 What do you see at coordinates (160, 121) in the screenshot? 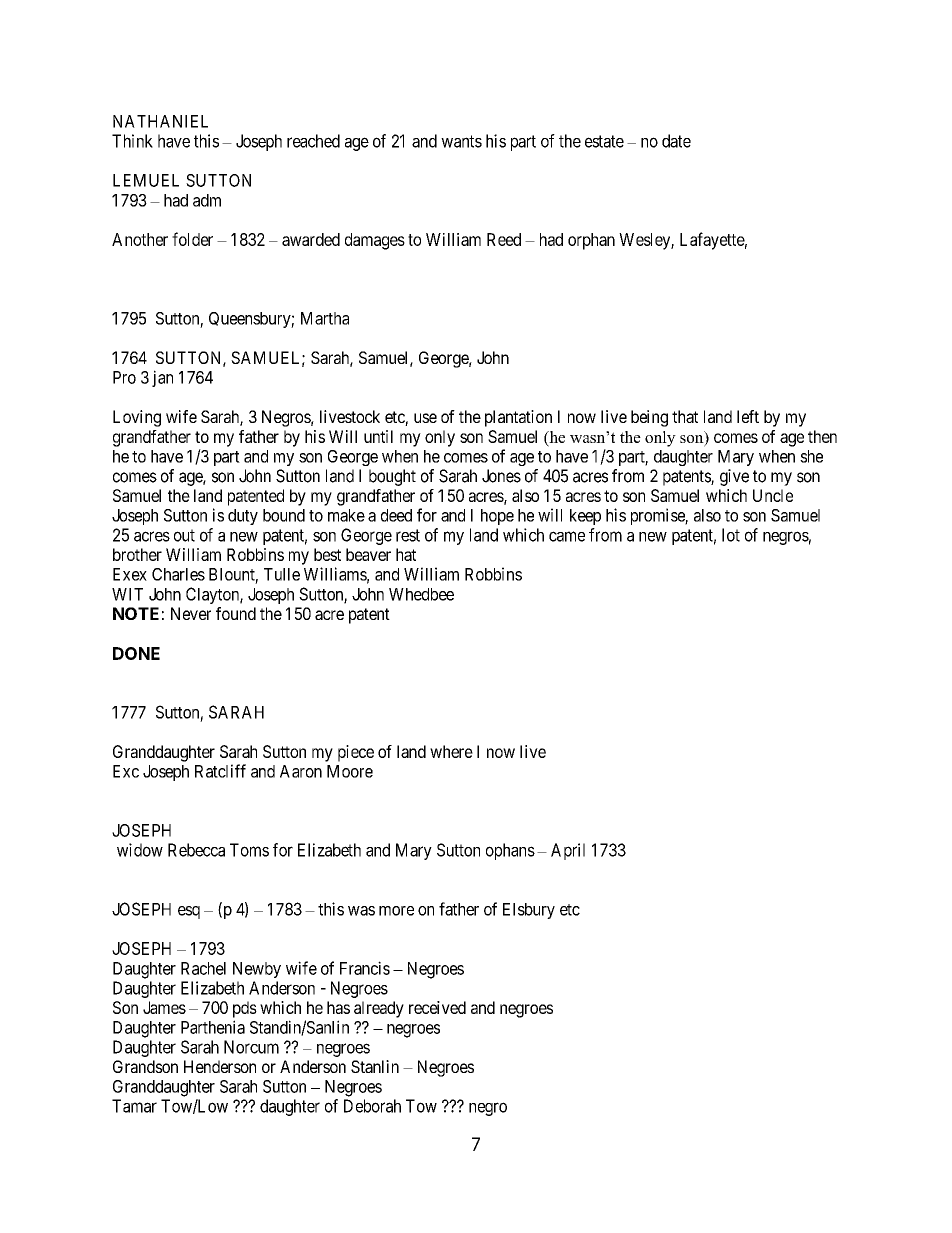
I see `NATHANIEL` at bounding box center [160, 121].
